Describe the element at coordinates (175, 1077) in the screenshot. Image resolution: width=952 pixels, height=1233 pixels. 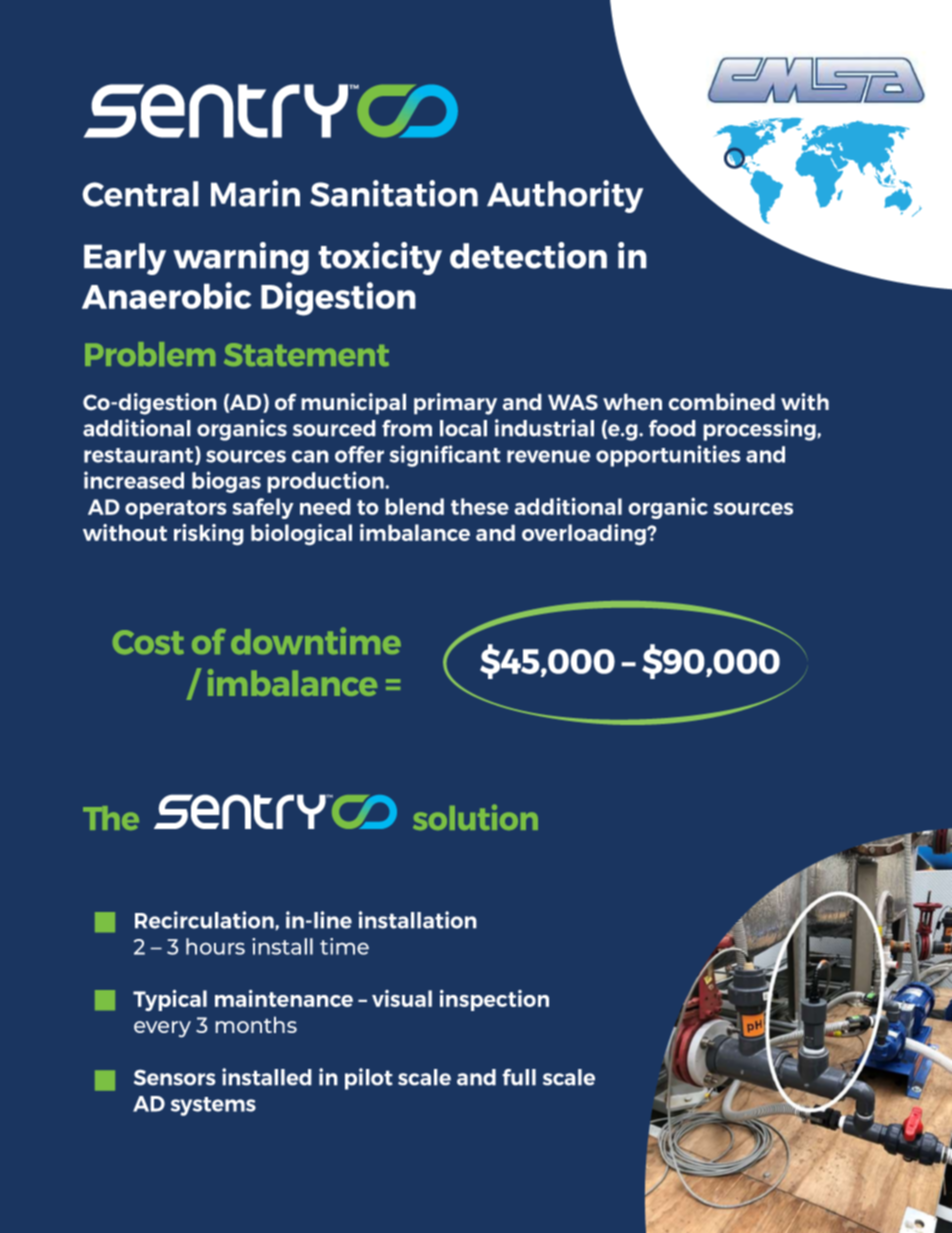
I see `Sensors` at that location.
